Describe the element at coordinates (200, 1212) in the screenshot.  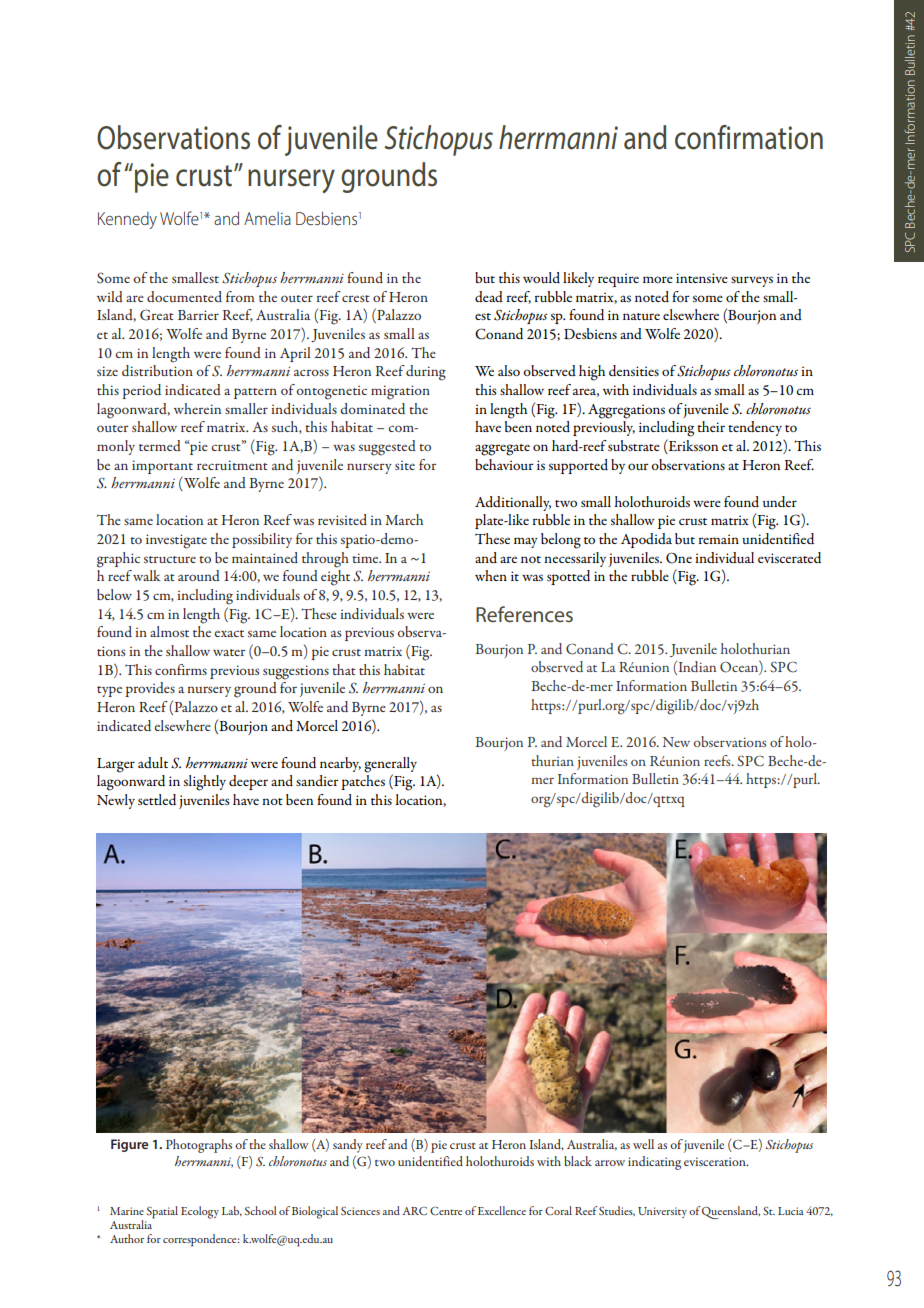
I see `Ecology` at that location.
